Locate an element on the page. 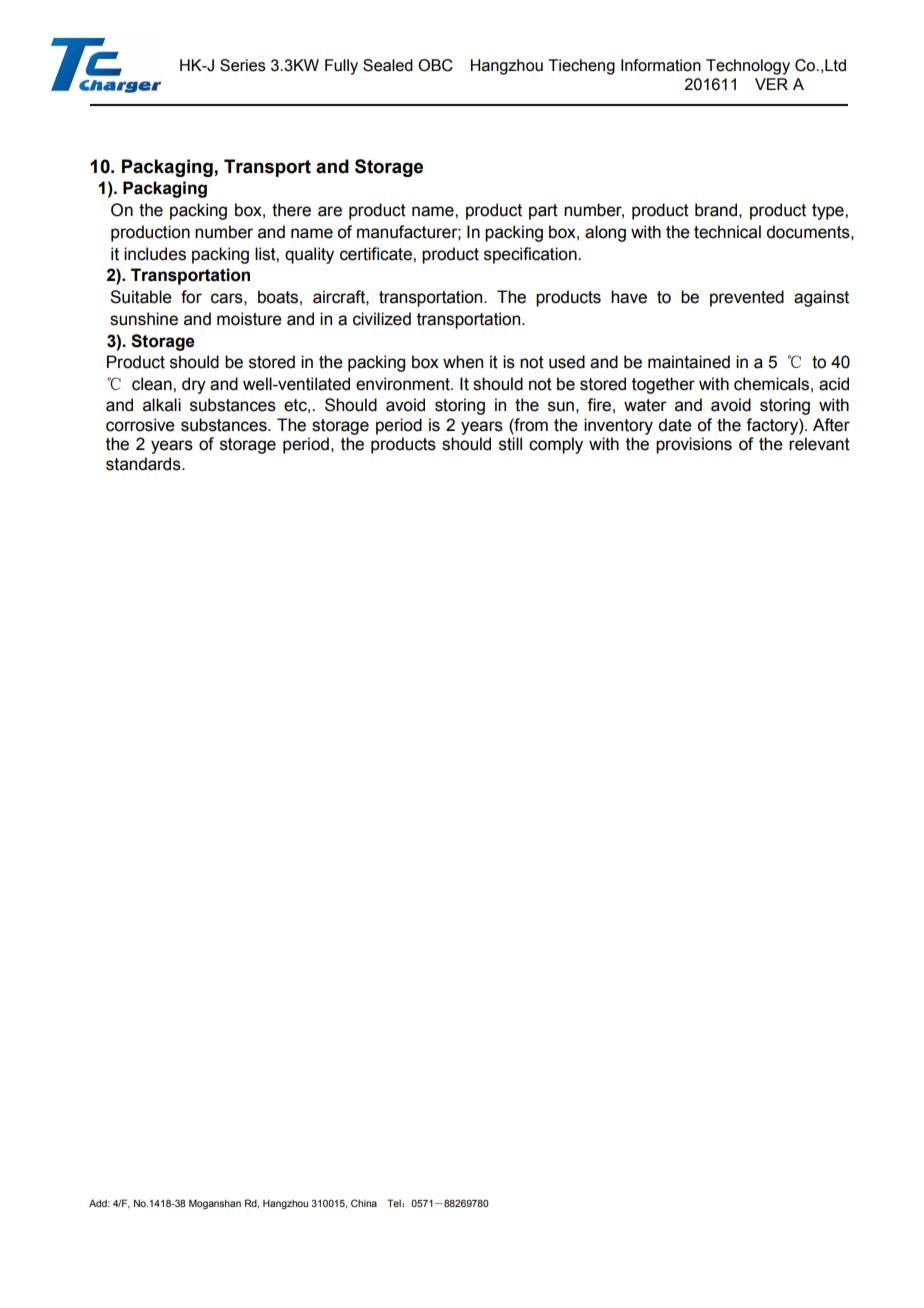 The image size is (924, 1308). VER is located at coordinates (771, 84).
